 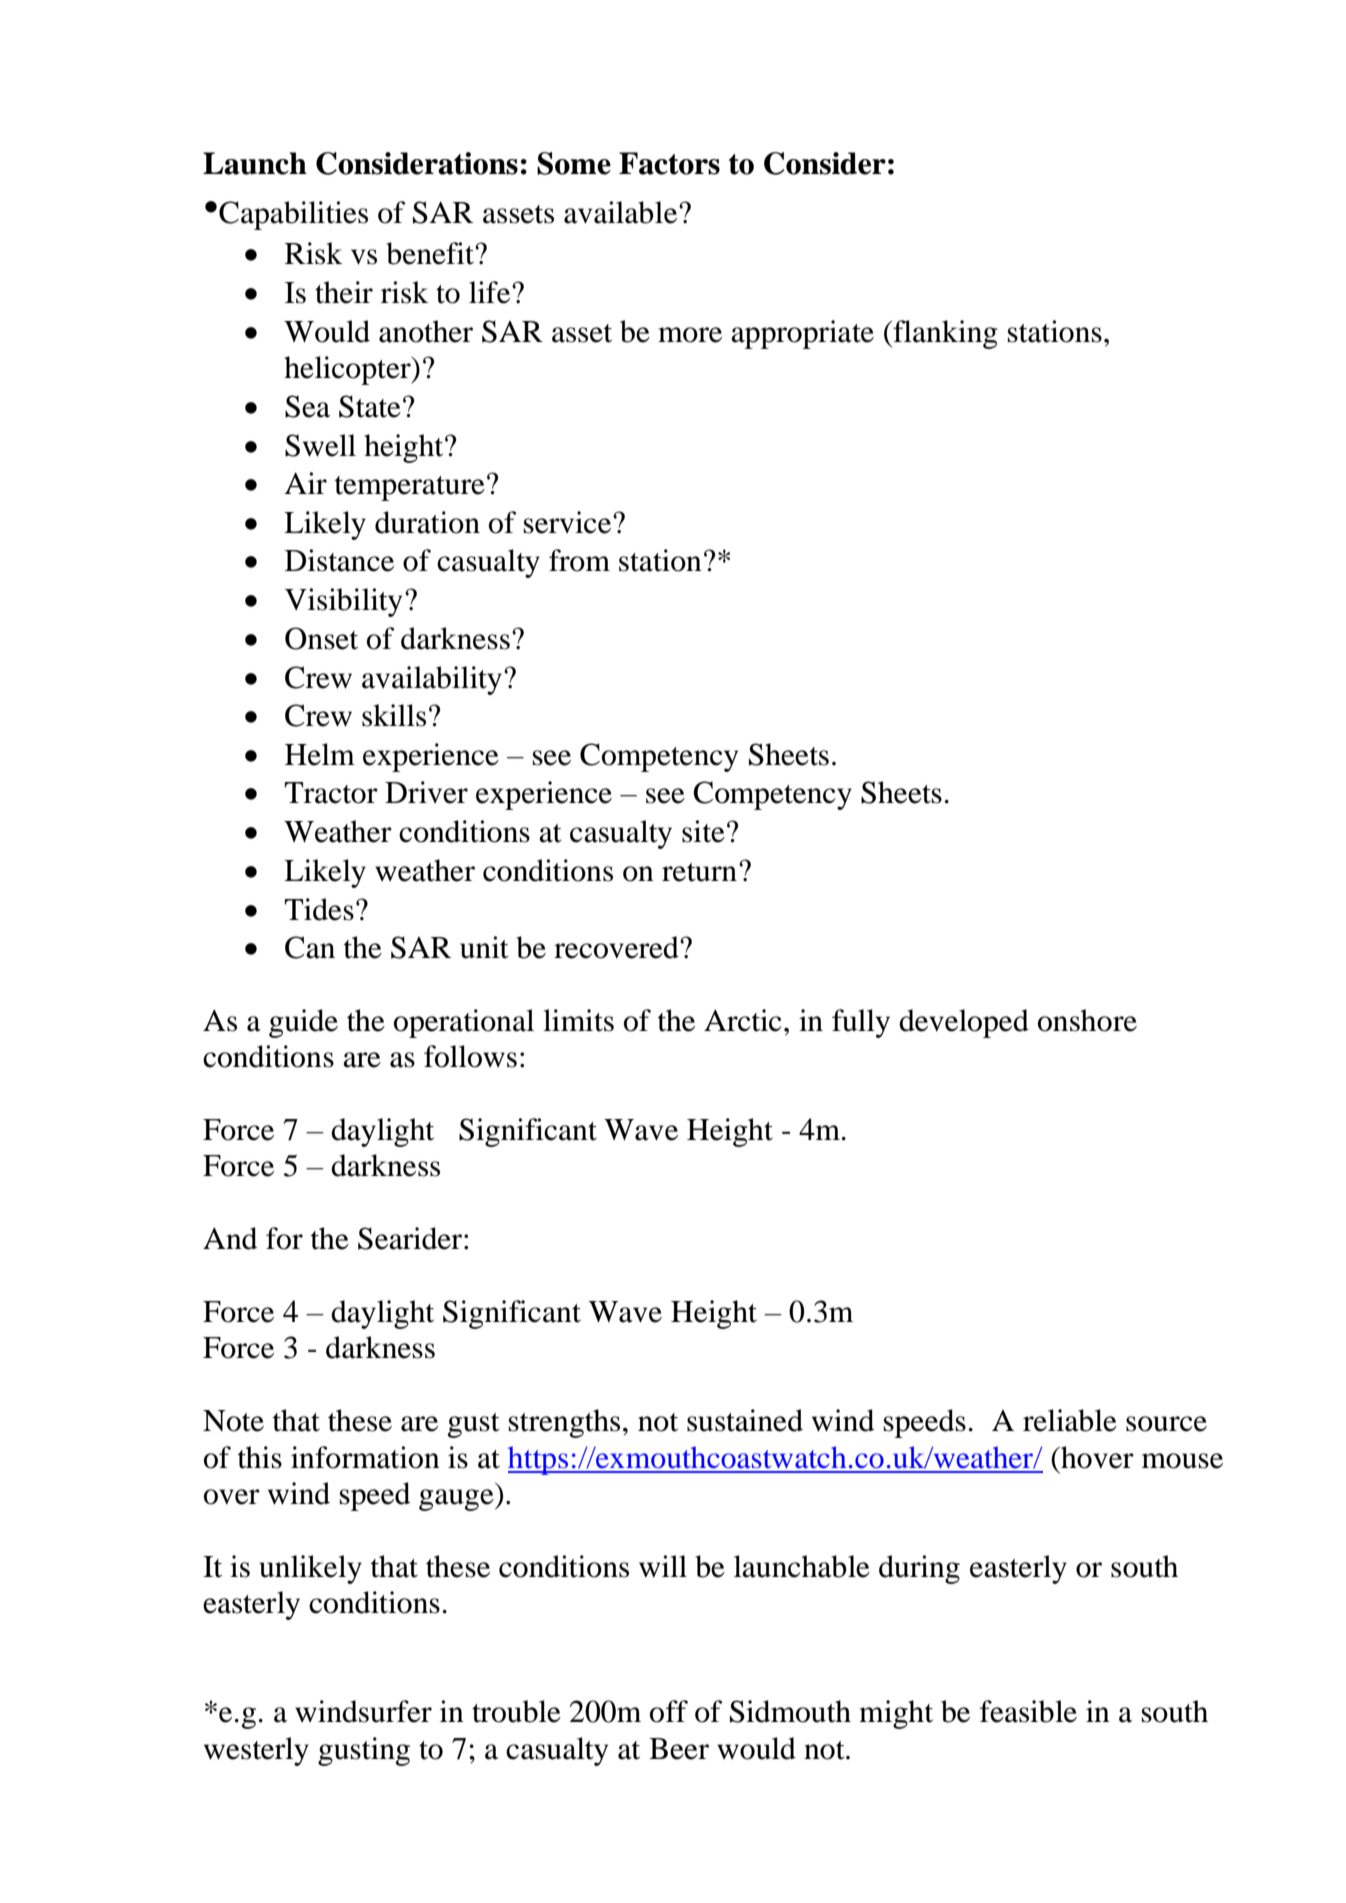 What do you see at coordinates (964, 1023) in the document?
I see `developed` at bounding box center [964, 1023].
